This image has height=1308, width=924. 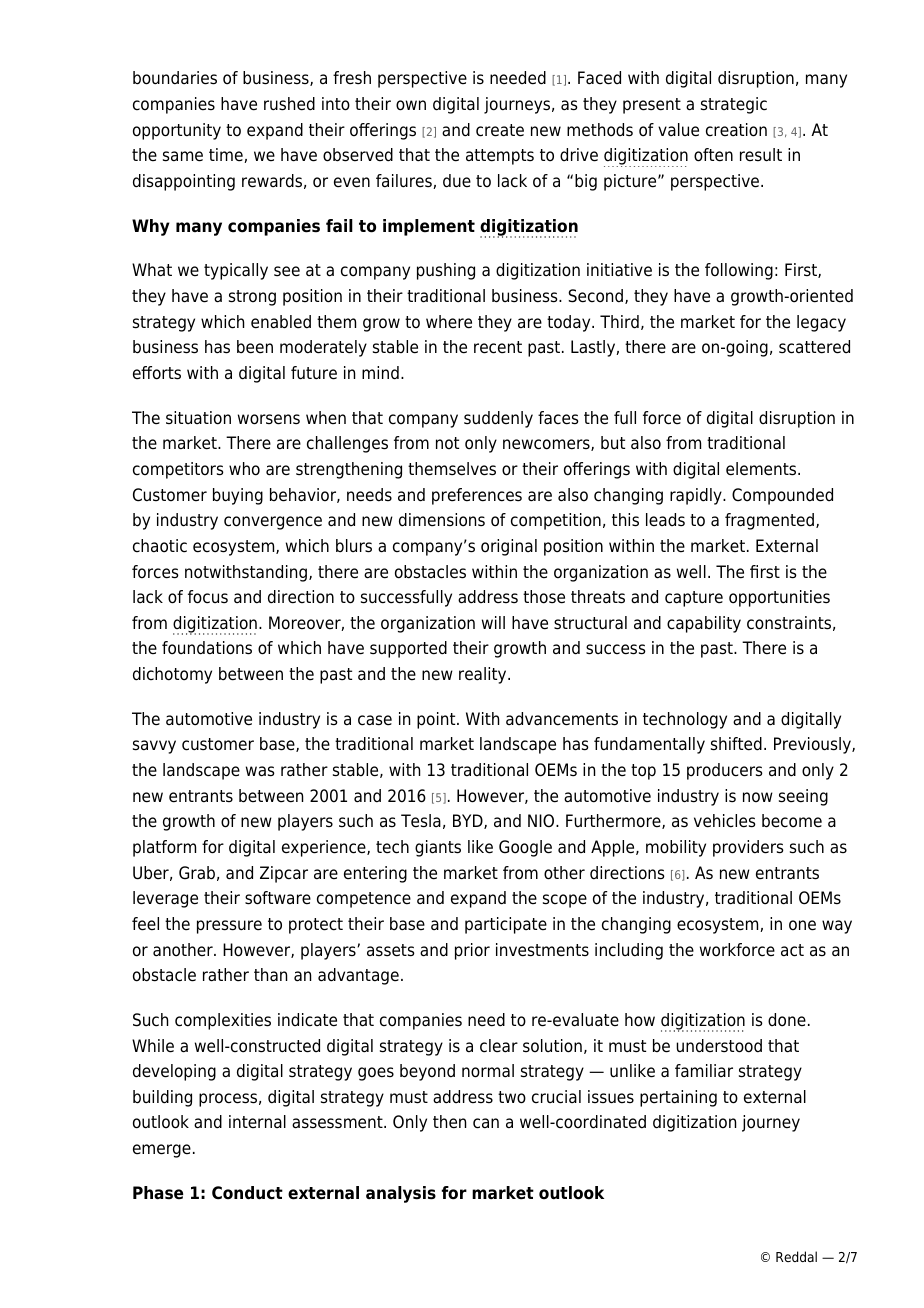 I want to click on advancements, so click(x=562, y=719).
